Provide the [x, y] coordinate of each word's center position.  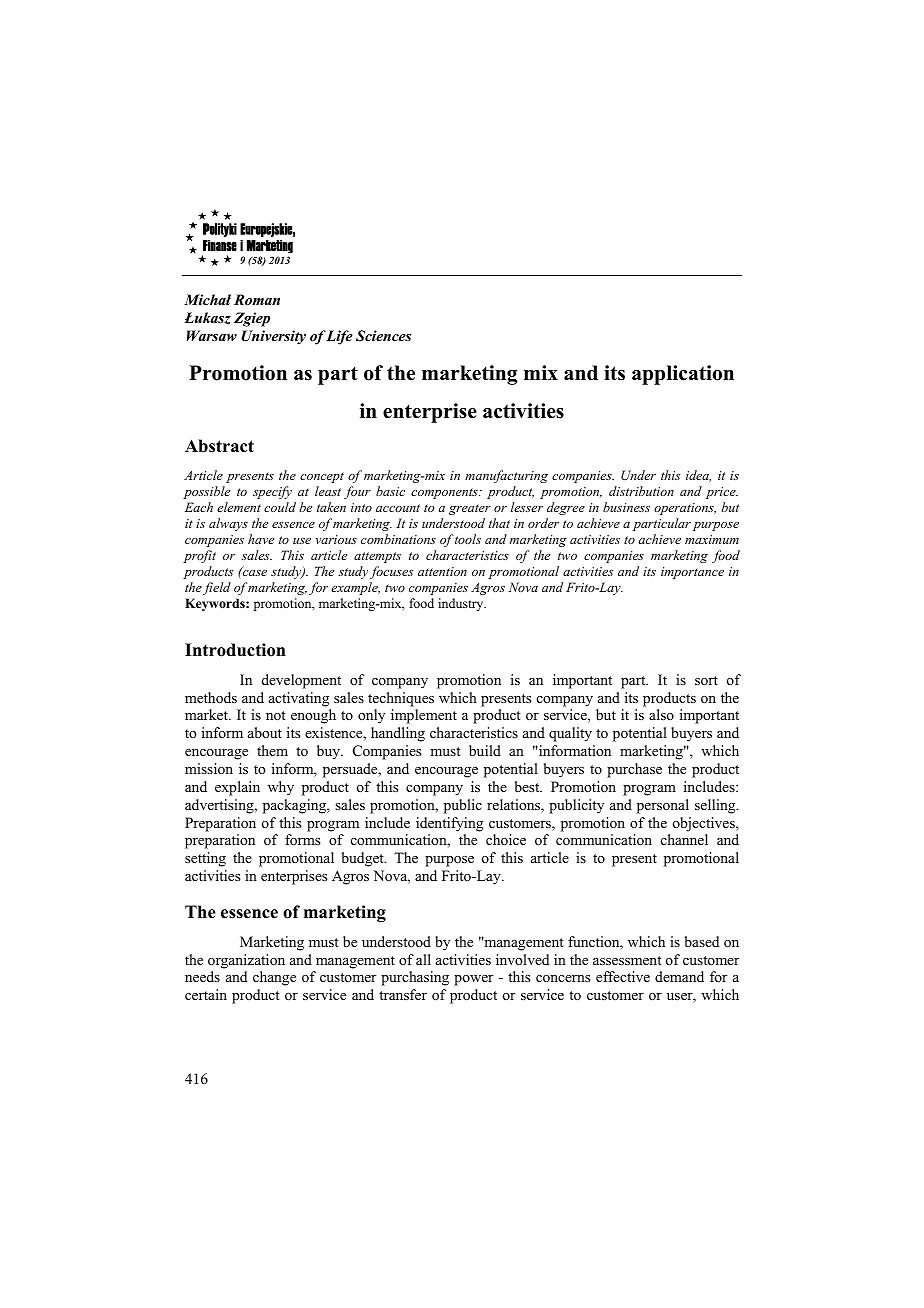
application [683, 375]
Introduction [235, 650]
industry [462, 604]
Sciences [384, 336]
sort [706, 680]
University [273, 337]
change [274, 978]
